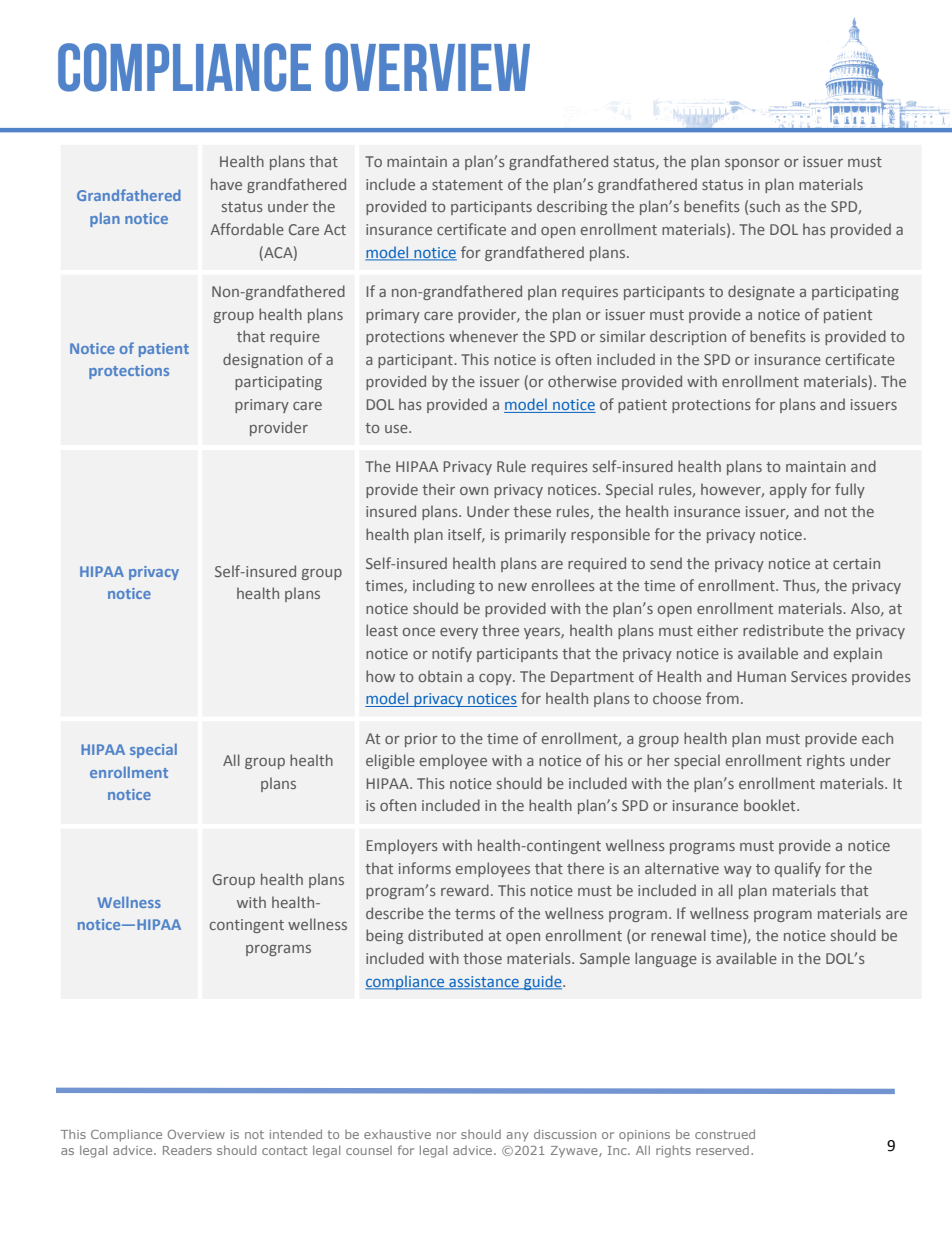  What do you see at coordinates (384, 936) in the screenshot?
I see `being` at bounding box center [384, 936].
